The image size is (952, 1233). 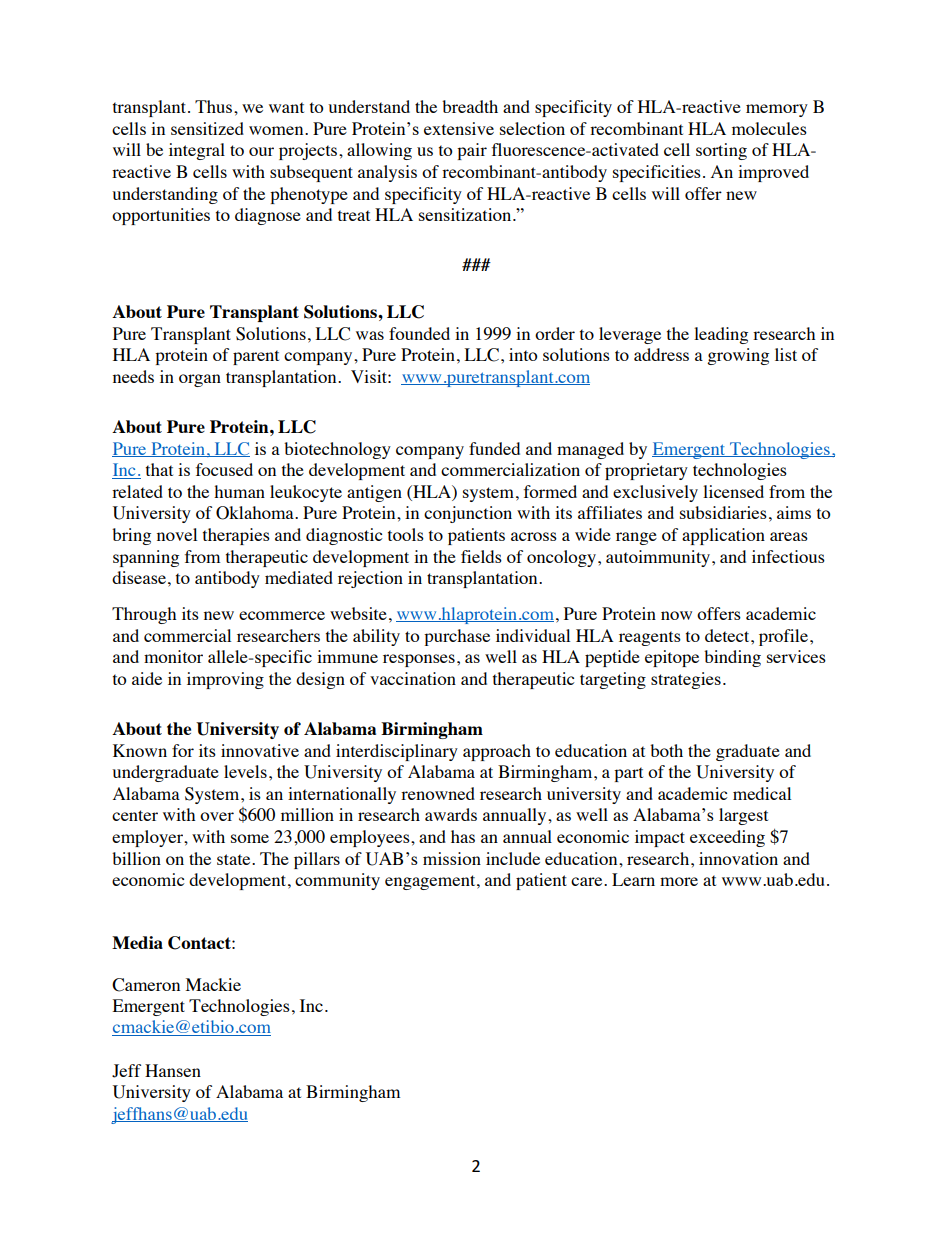 What do you see at coordinates (200, 380) in the screenshot?
I see `organ` at bounding box center [200, 380].
